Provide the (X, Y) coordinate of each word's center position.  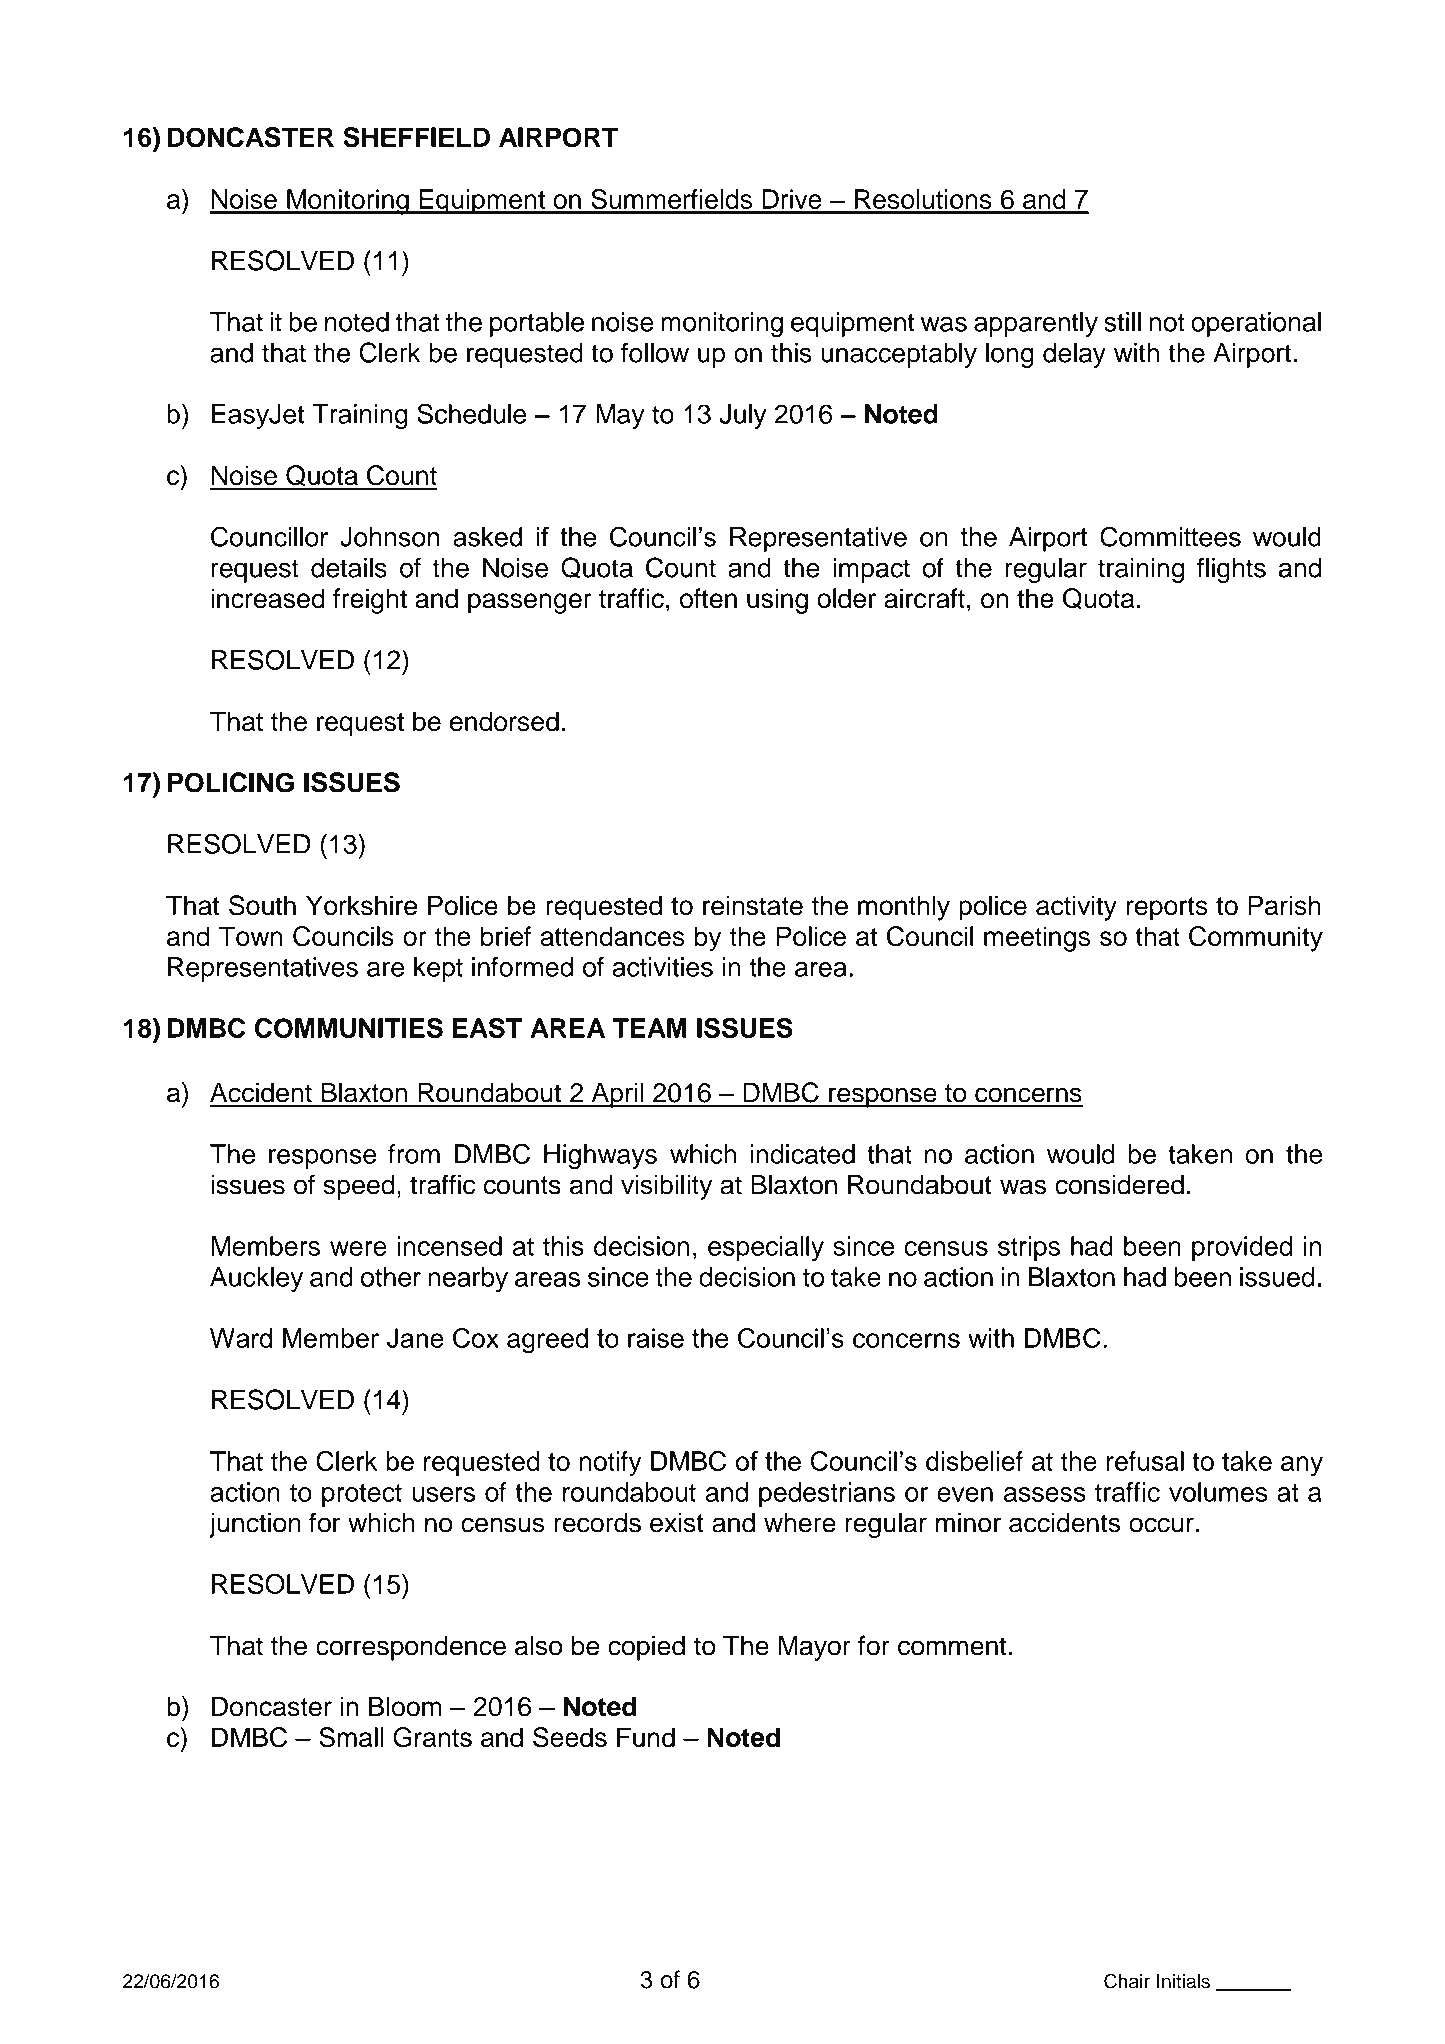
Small (351, 1737)
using (777, 601)
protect (362, 1495)
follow (655, 352)
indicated (802, 1154)
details (349, 568)
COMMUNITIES (349, 1028)
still (1122, 322)
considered (1119, 1185)
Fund (646, 1737)
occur (1161, 1525)
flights (1231, 570)
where (800, 1523)
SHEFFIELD (416, 137)
